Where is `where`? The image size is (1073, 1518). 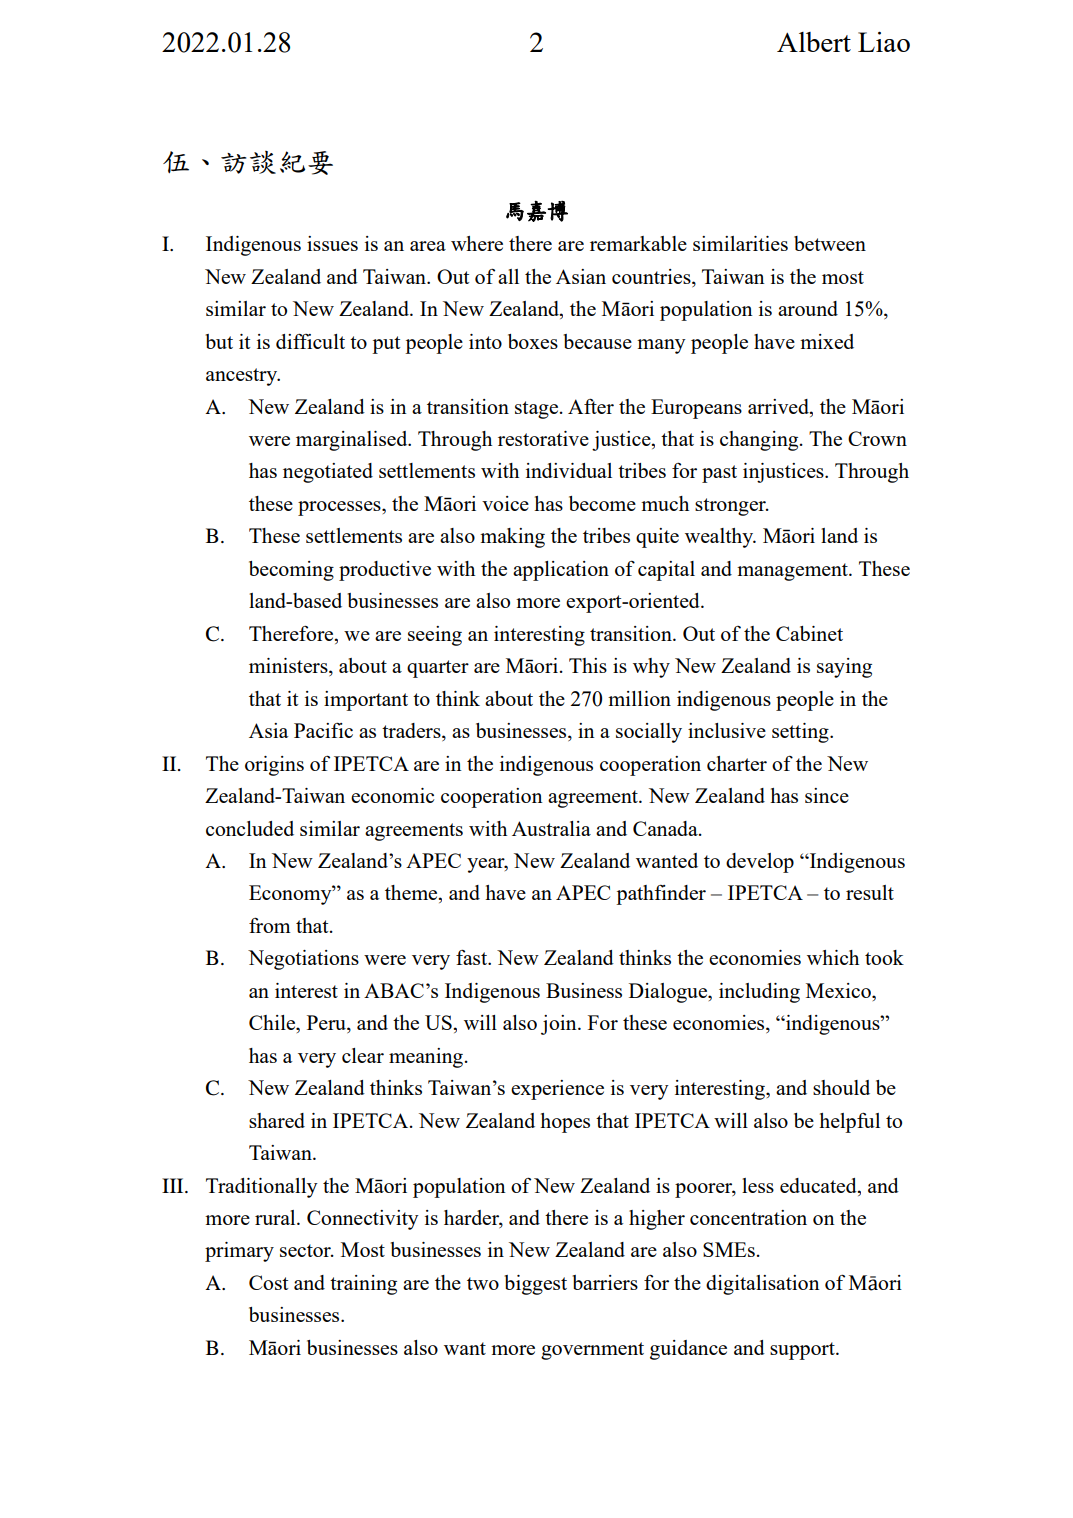 where is located at coordinates (477, 243).
